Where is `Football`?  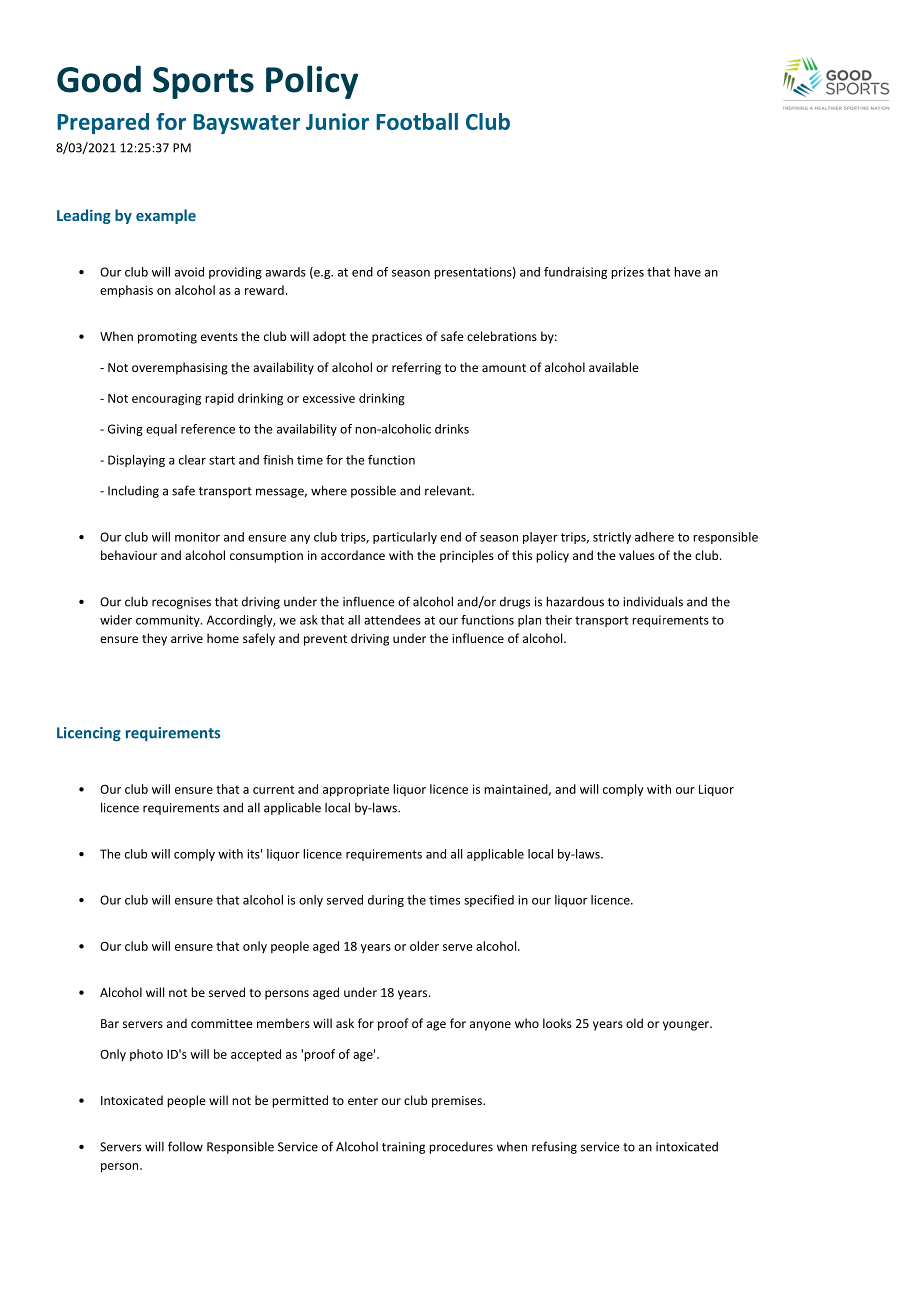 Football is located at coordinates (417, 121).
